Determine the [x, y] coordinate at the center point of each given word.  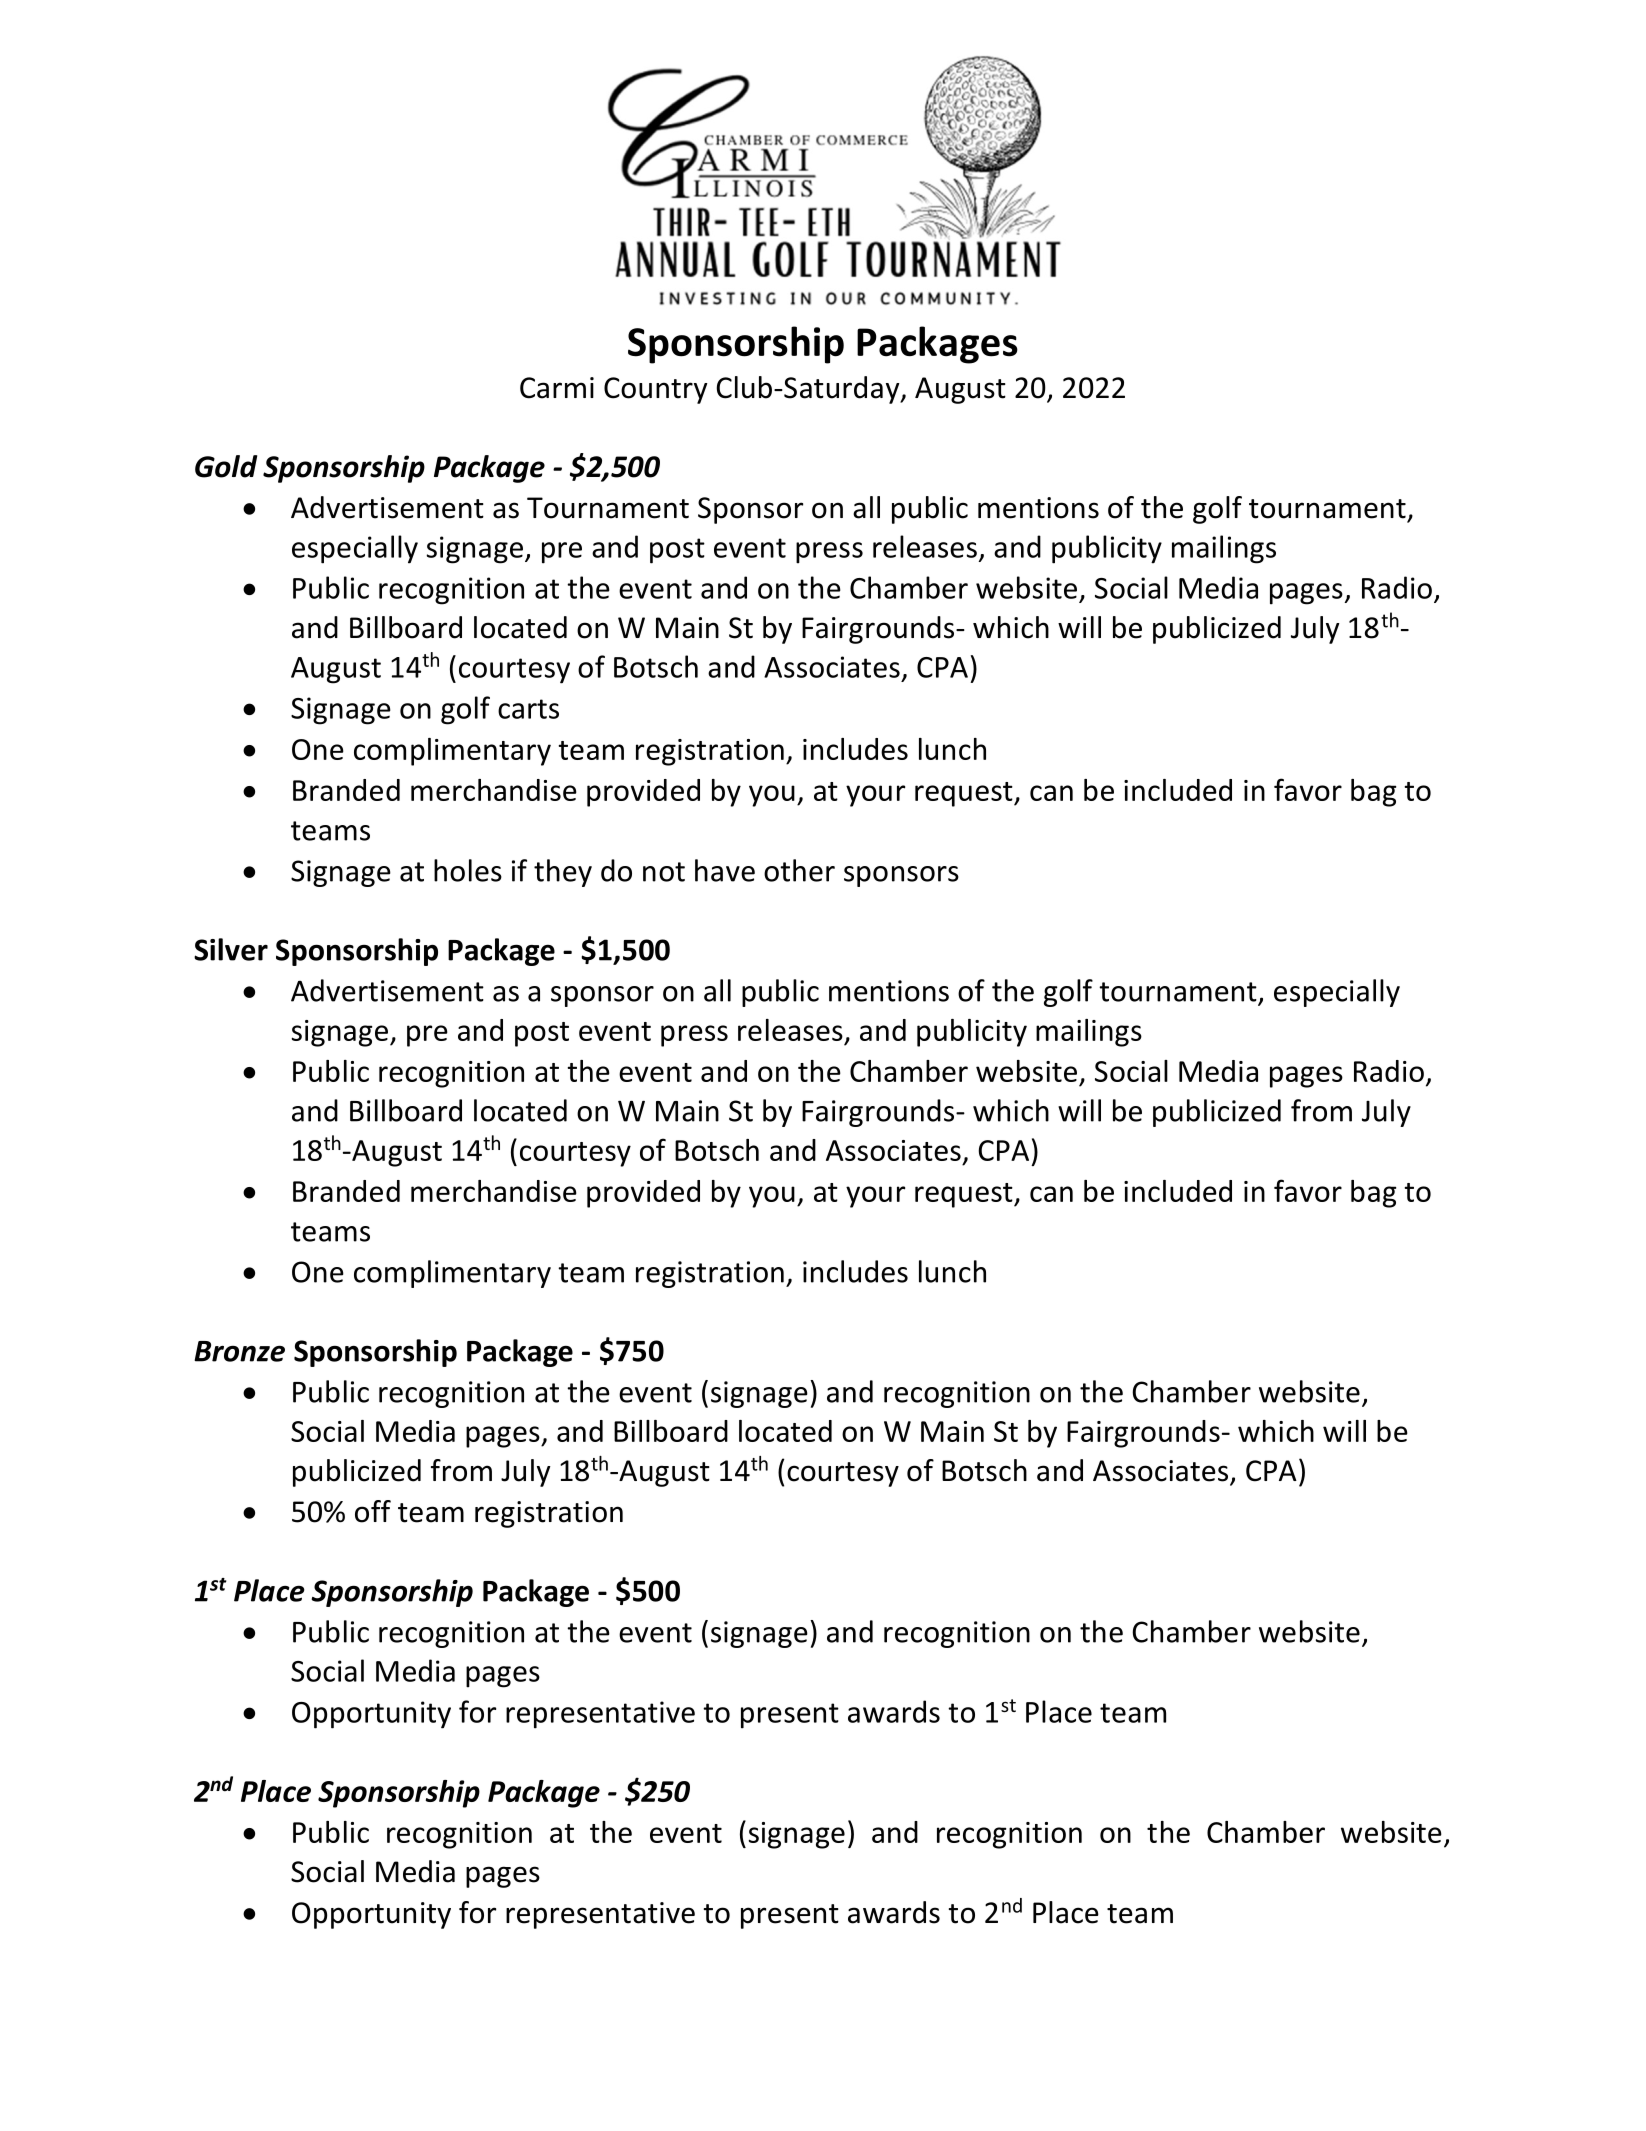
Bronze [239, 1351]
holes [468, 870]
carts [528, 709]
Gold [226, 466]
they [563, 873]
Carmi [557, 388]
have [725, 870]
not [664, 872]
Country [656, 390]
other [799, 870]
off [373, 1511]
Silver [231, 949]
